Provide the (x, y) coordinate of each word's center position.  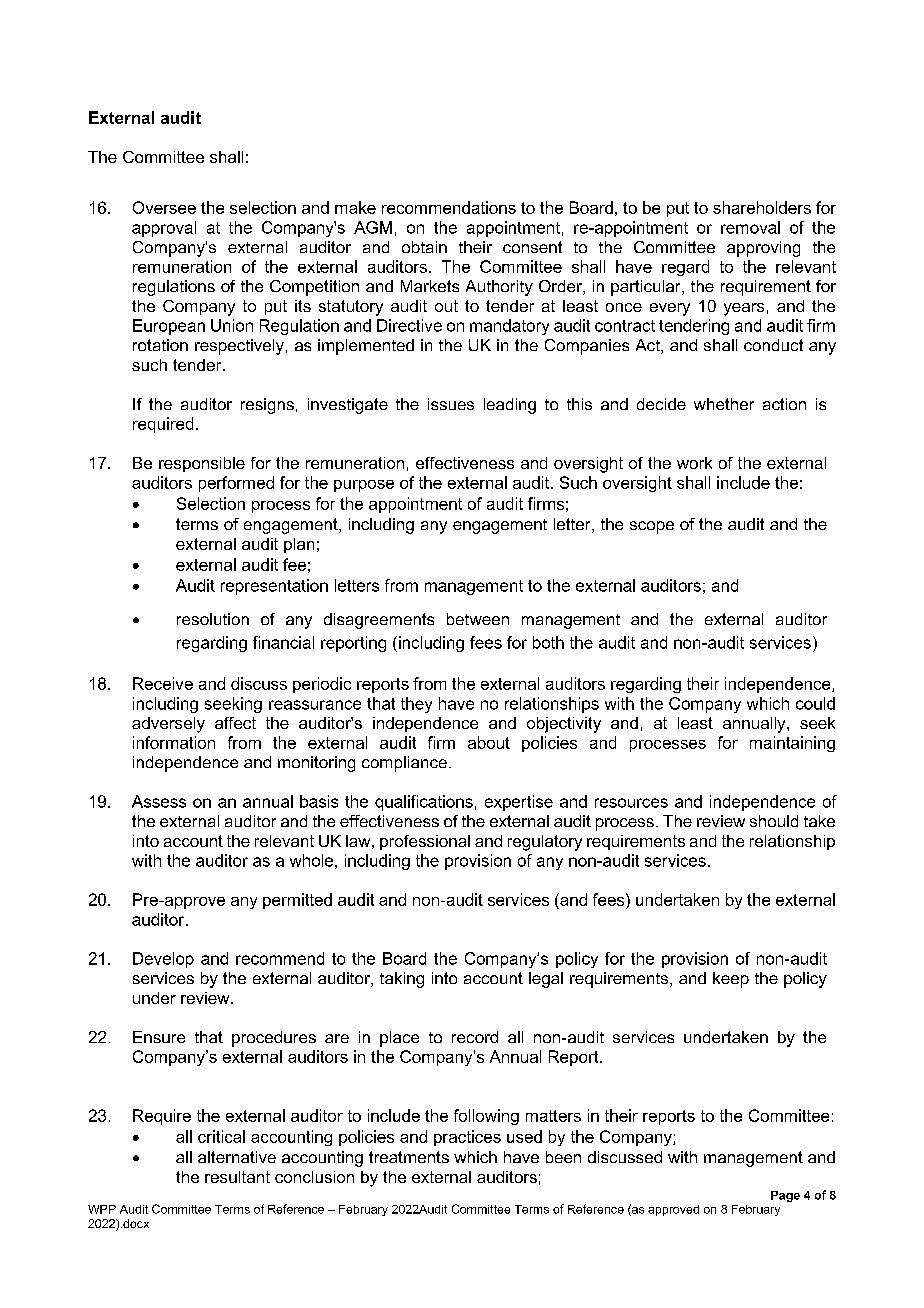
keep (731, 980)
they (416, 705)
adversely (168, 725)
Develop (163, 960)
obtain (424, 247)
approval (164, 229)
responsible (202, 464)
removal (750, 227)
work (694, 463)
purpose (364, 486)
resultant (237, 1177)
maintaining (792, 744)
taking (402, 980)
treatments (409, 1157)
